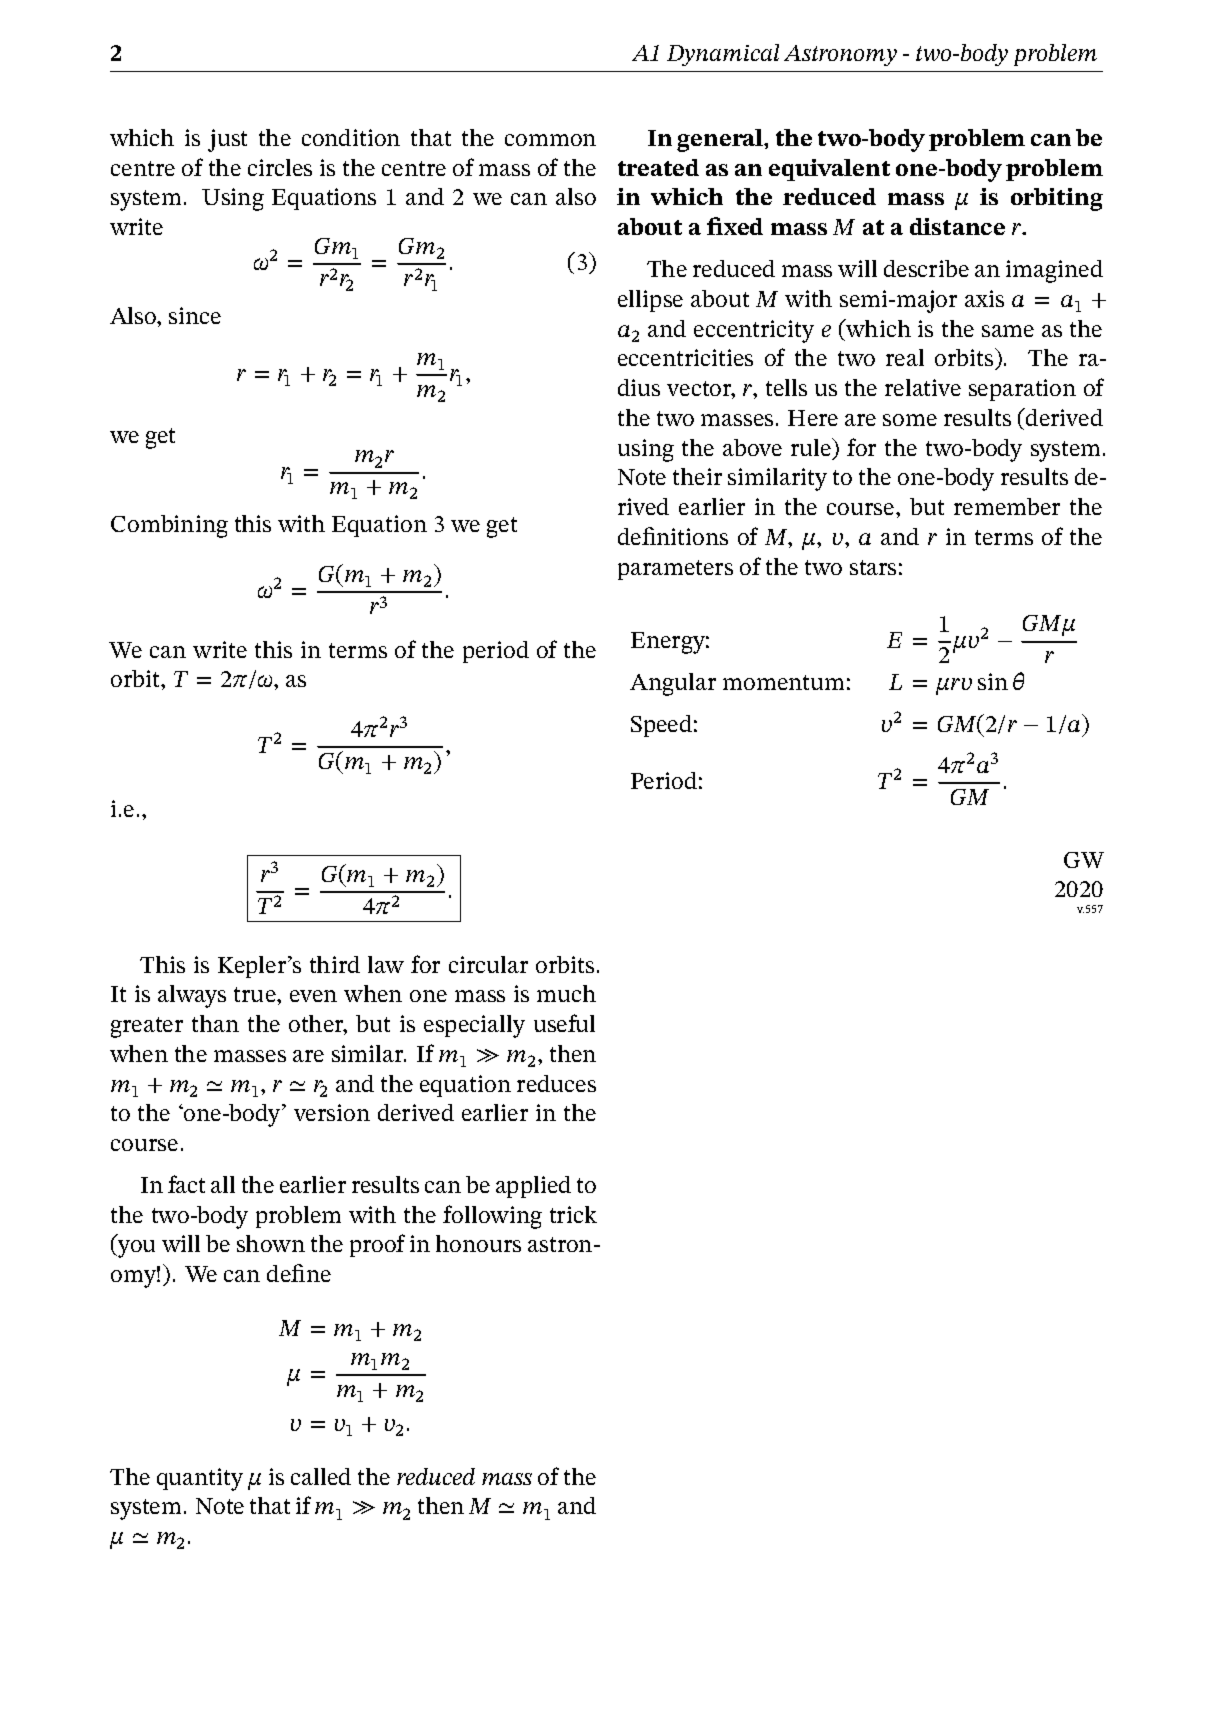 The height and width of the image is (1733, 1226). I want to click on third, so click(335, 964).
